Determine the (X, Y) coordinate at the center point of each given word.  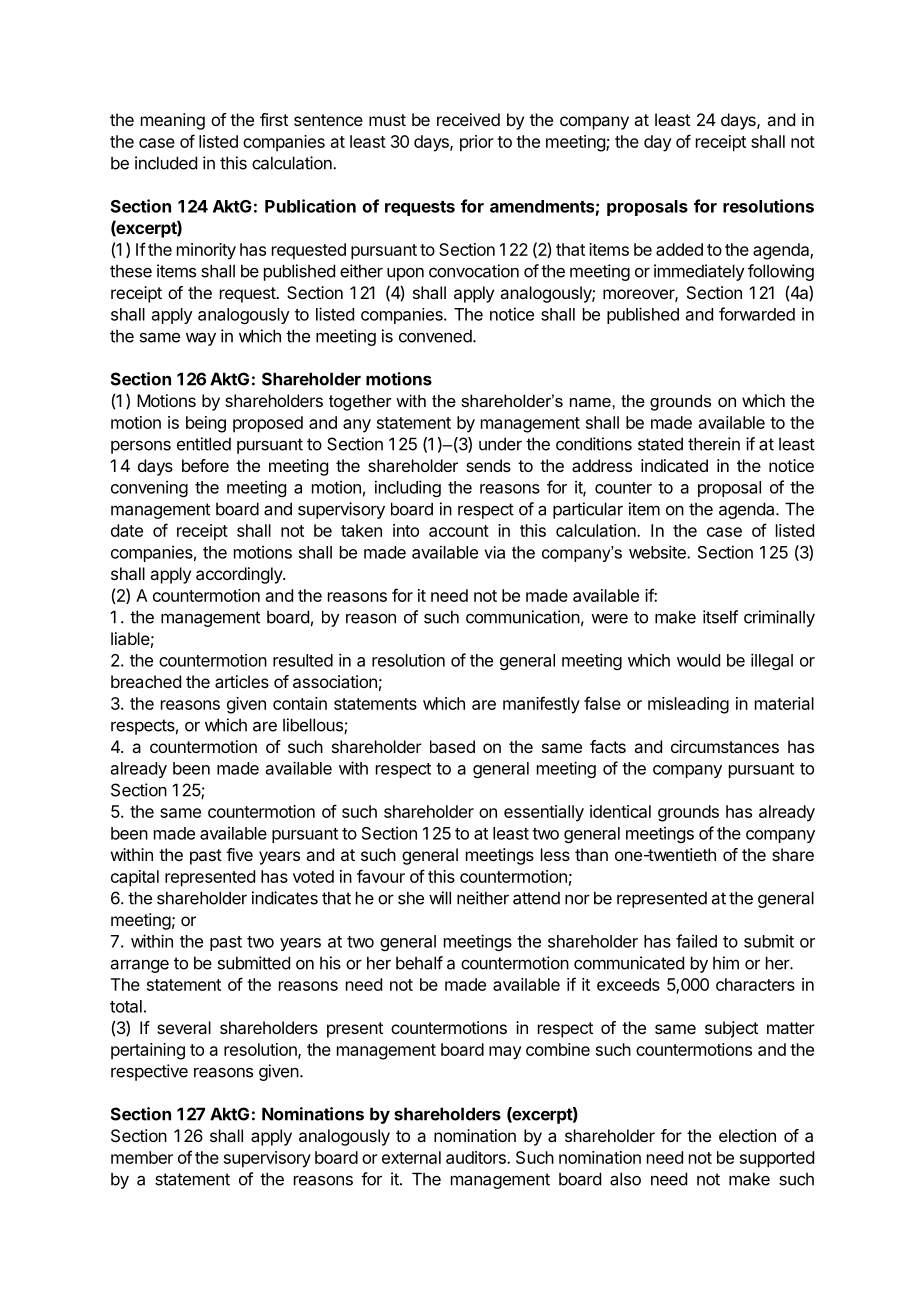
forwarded (757, 314)
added (679, 249)
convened (435, 336)
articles (242, 681)
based (452, 746)
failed (696, 941)
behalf (419, 963)
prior (477, 143)
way (201, 339)
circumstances (725, 746)
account (459, 531)
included (166, 163)
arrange (140, 966)
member (142, 1157)
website (658, 552)
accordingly (240, 575)
